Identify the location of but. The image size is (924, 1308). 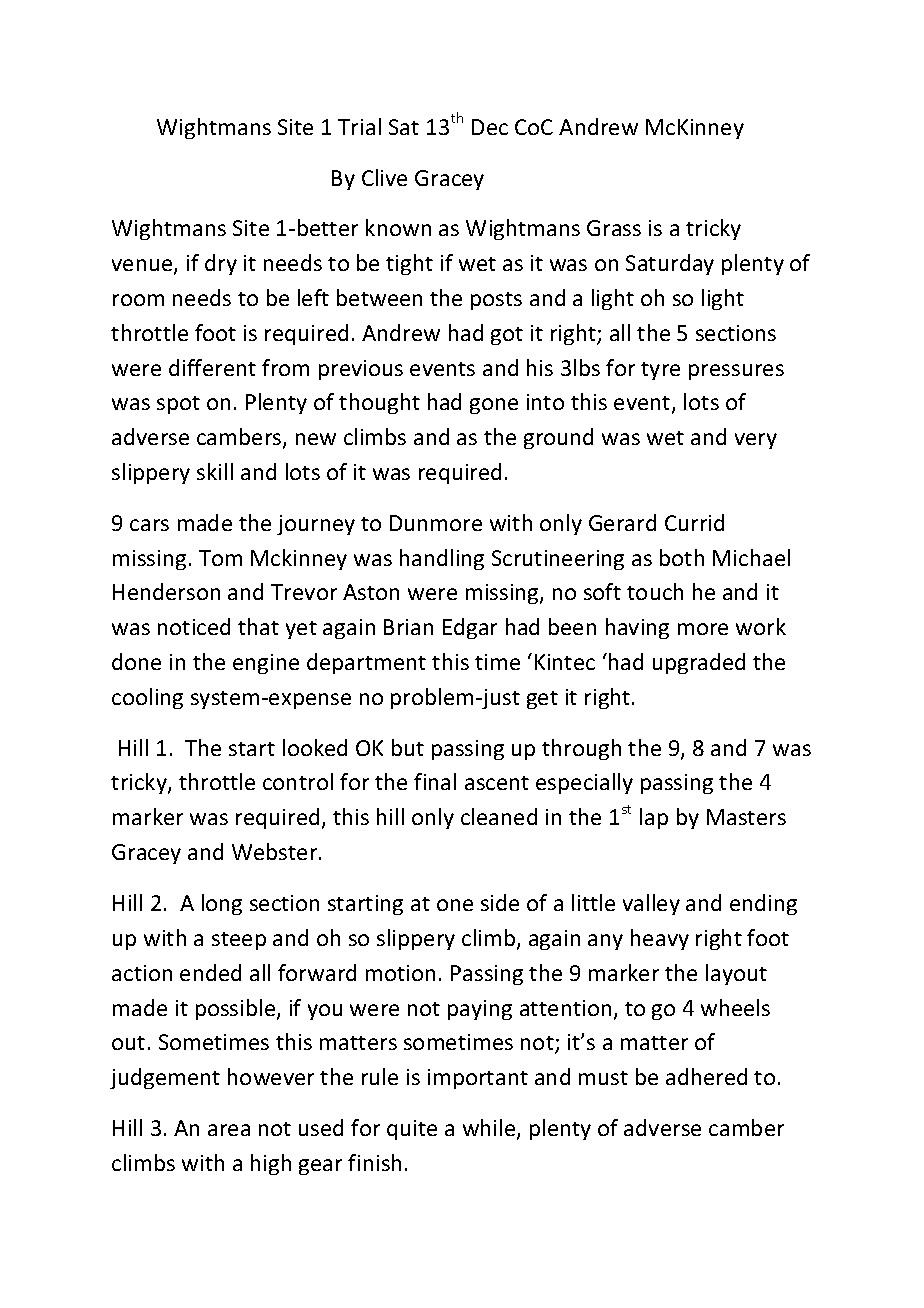
(408, 747).
